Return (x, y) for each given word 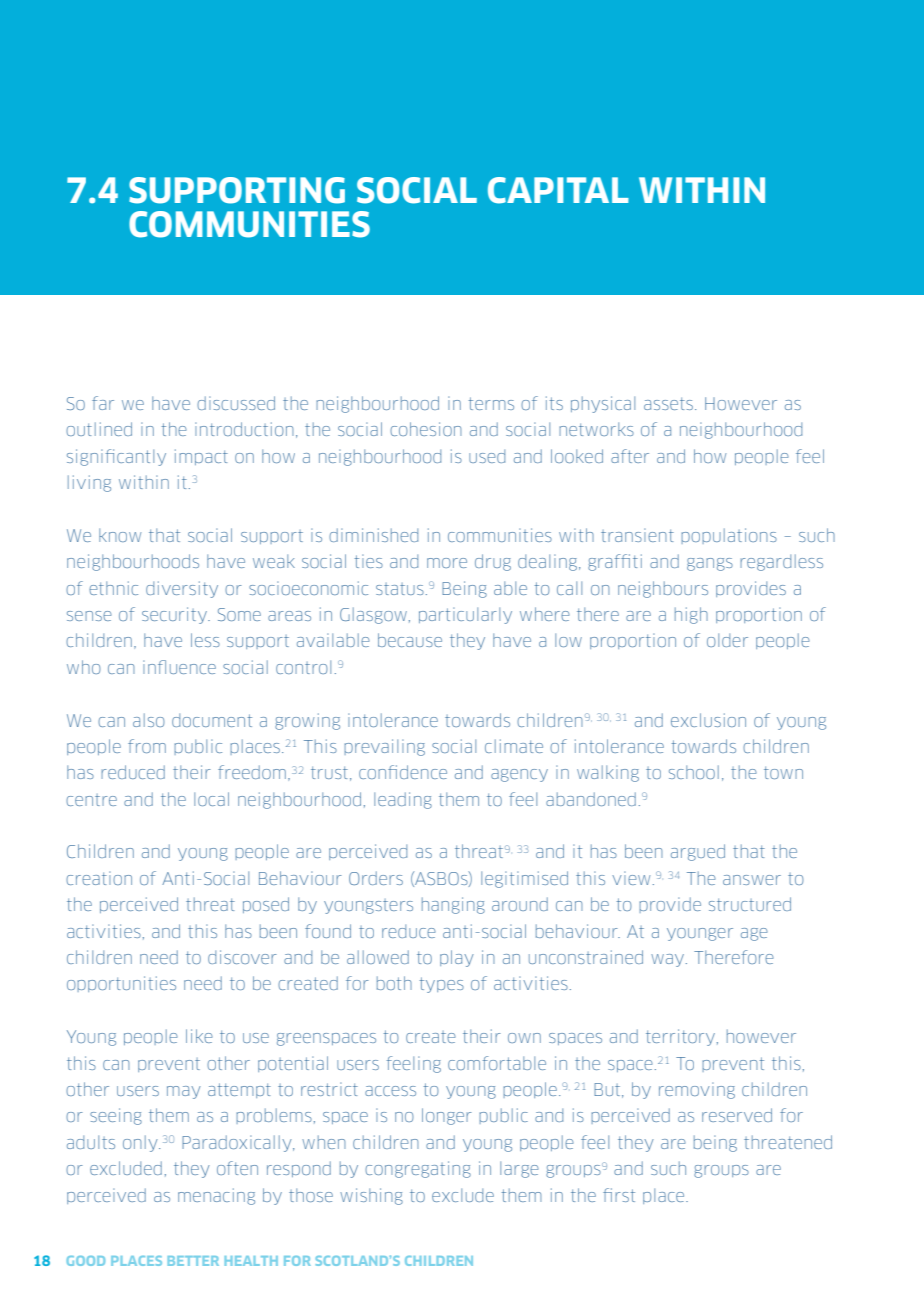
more (447, 563)
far (103, 403)
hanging (453, 905)
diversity (182, 589)
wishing (371, 1196)
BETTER (193, 1261)
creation (99, 878)
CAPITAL (558, 190)
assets (668, 403)
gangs (710, 564)
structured (750, 904)
